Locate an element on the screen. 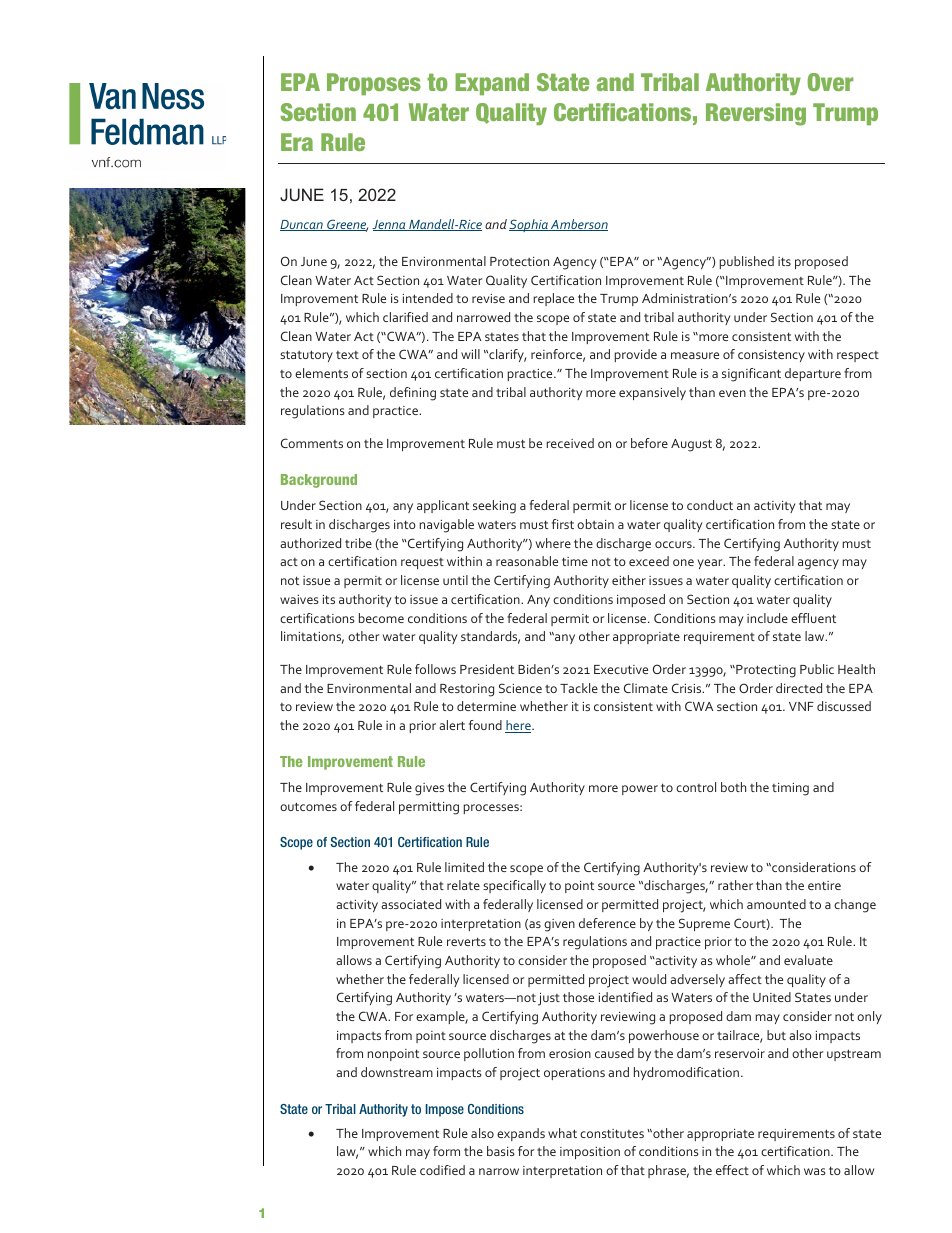  become is located at coordinates (381, 618).
